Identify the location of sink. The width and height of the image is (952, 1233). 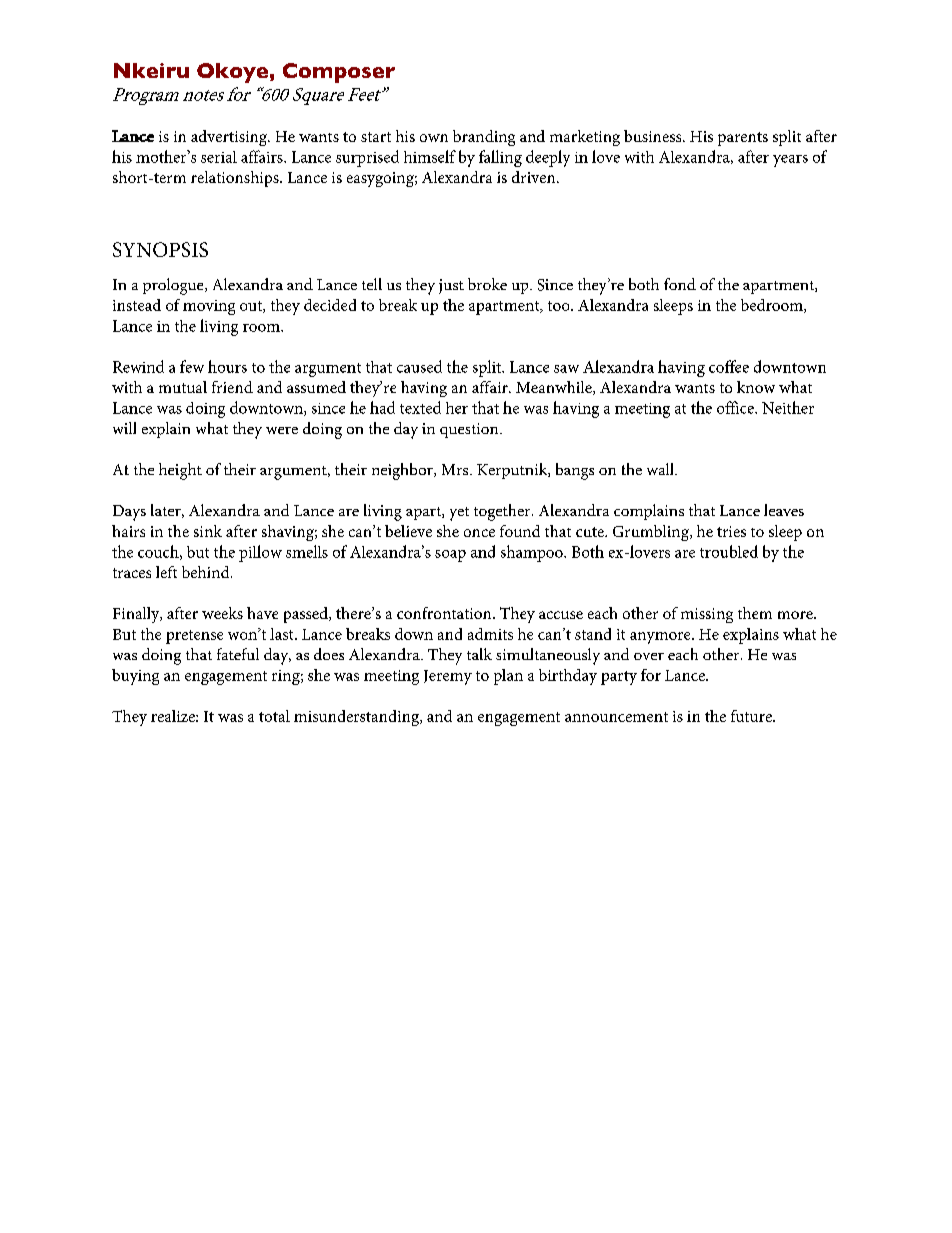
(208, 531).
